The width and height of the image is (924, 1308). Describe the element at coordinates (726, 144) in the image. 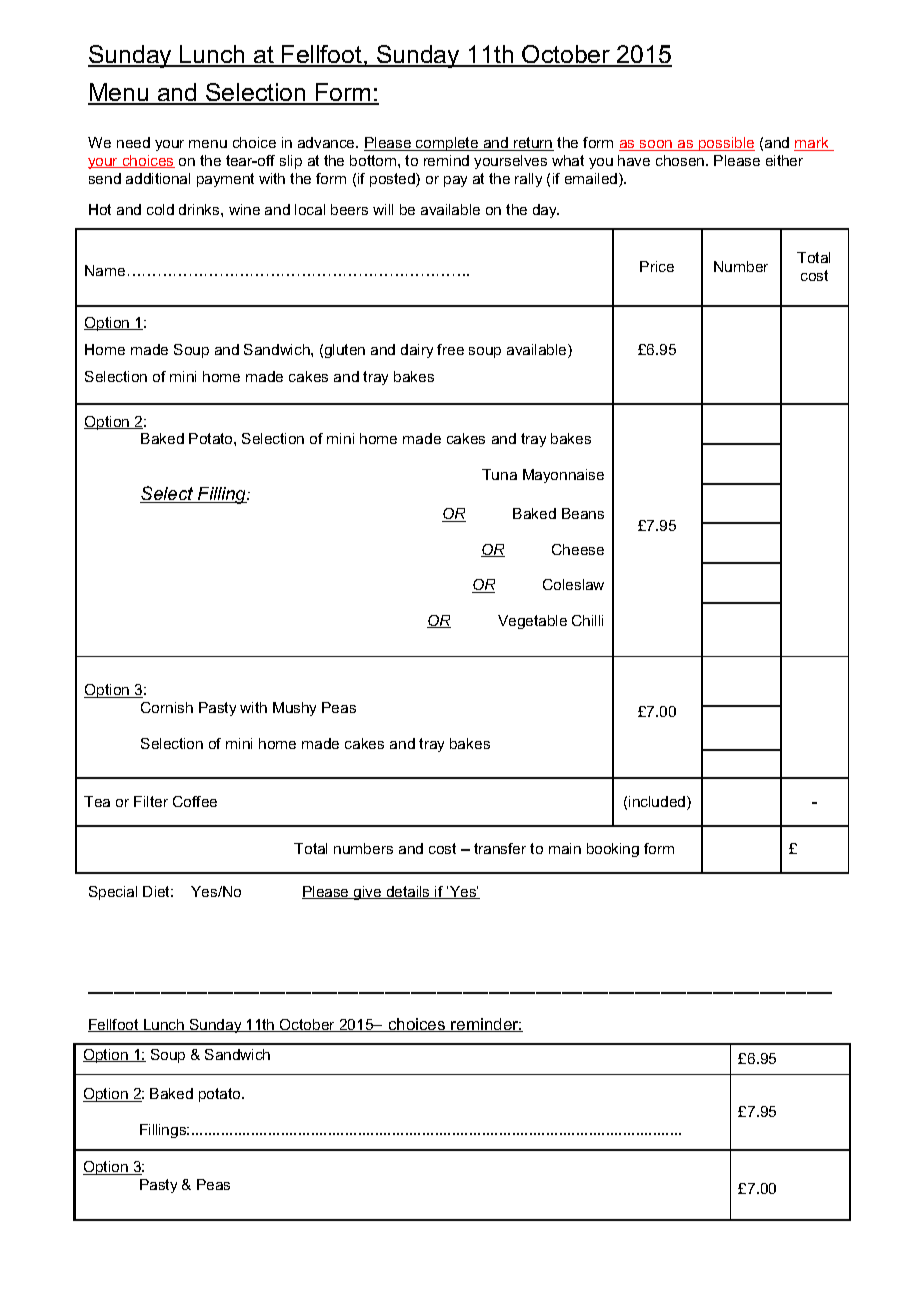

I see `possible` at that location.
